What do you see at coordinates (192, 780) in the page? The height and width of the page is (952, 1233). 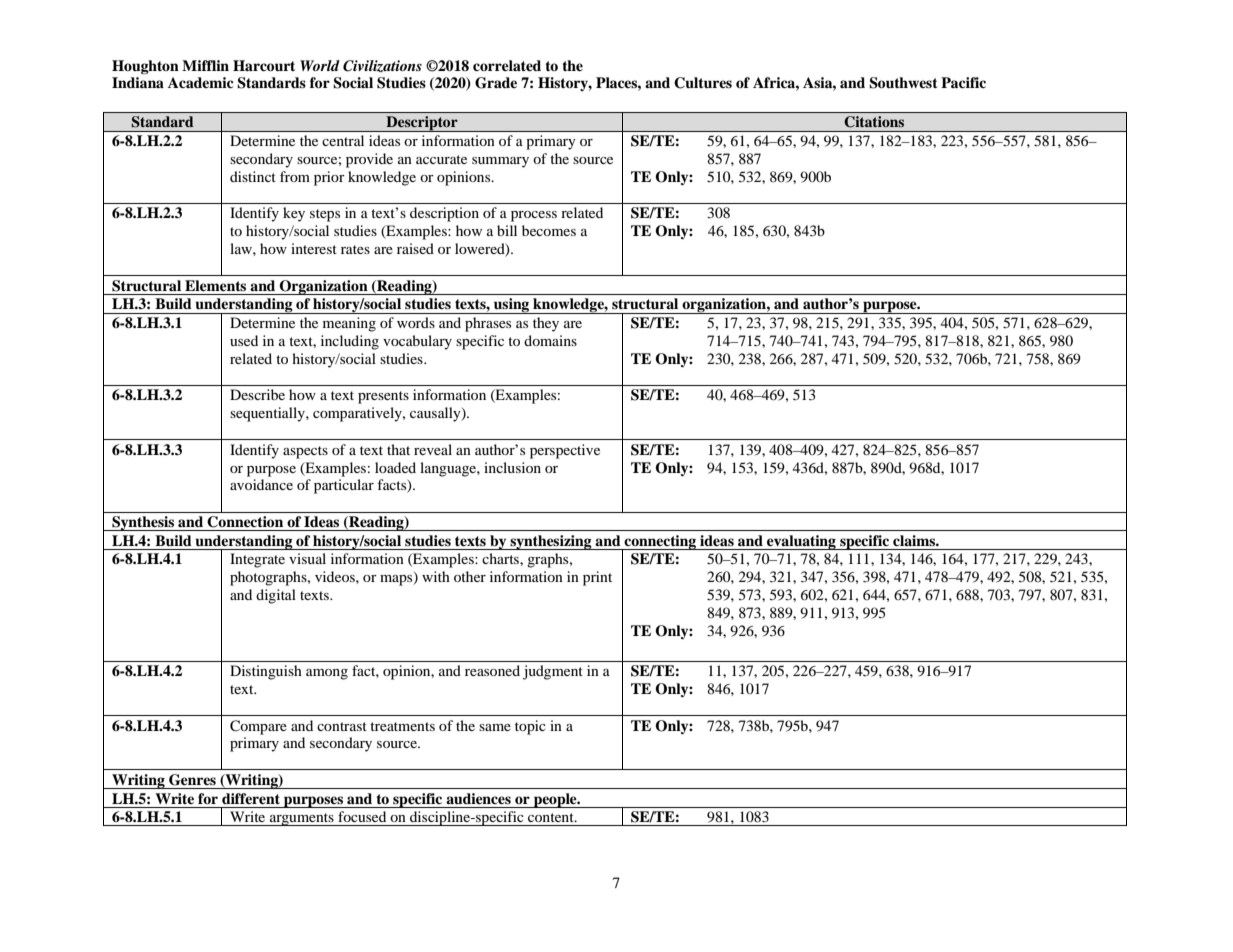 I see `Genres` at bounding box center [192, 780].
